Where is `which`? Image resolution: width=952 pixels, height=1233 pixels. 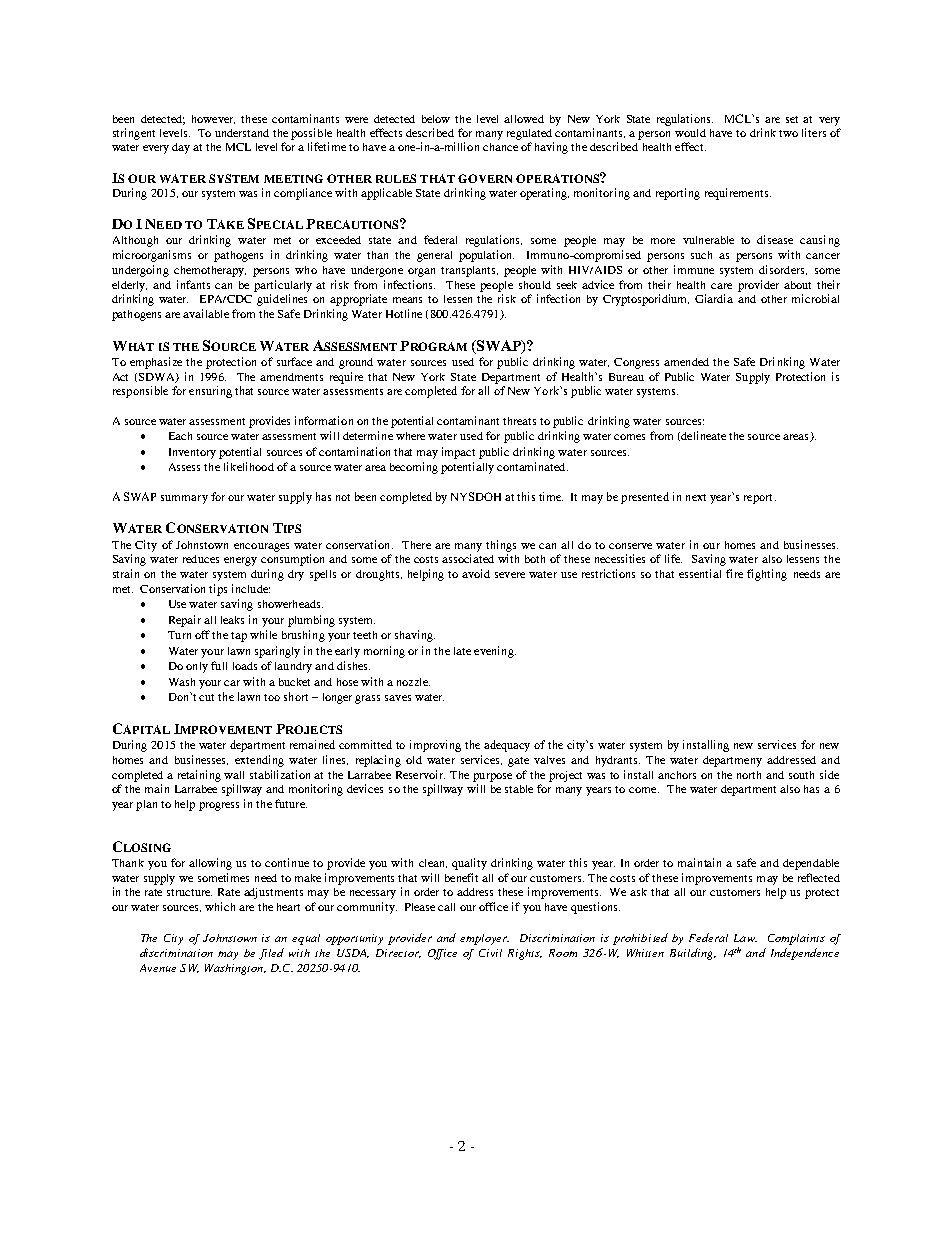 which is located at coordinates (220, 906).
